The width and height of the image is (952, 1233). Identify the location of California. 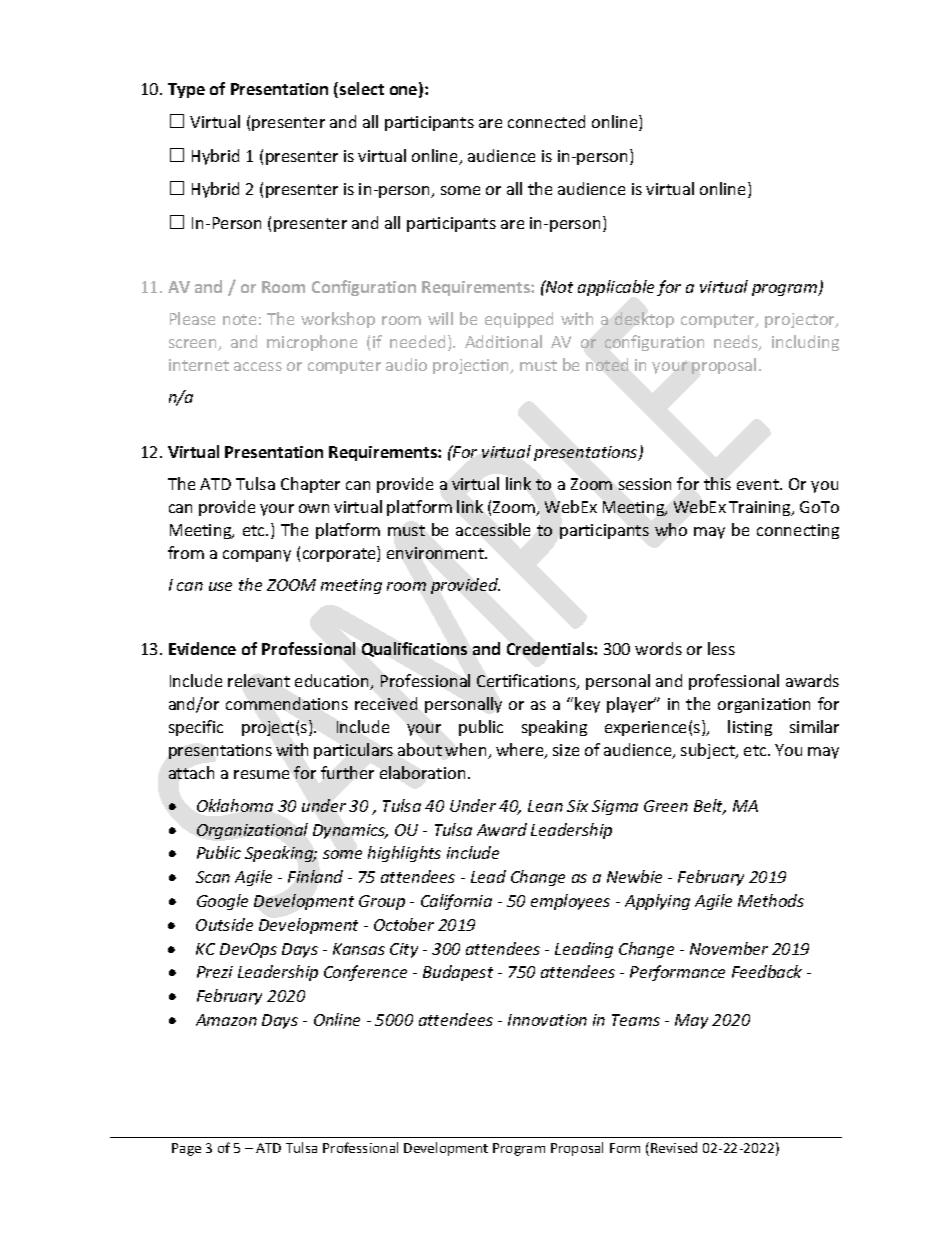
(456, 902).
